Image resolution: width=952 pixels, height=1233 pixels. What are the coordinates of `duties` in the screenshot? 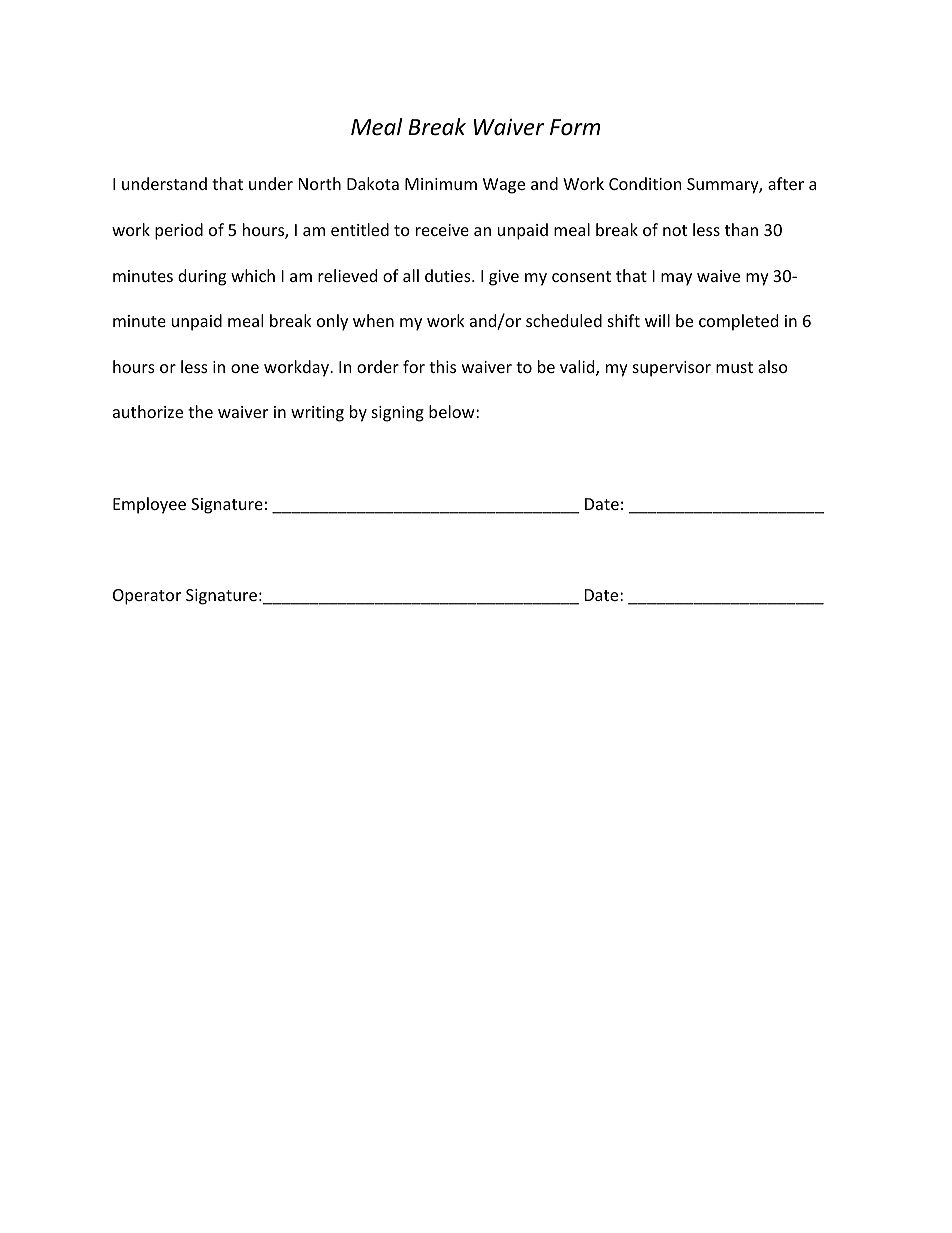 It's located at (449, 275).
